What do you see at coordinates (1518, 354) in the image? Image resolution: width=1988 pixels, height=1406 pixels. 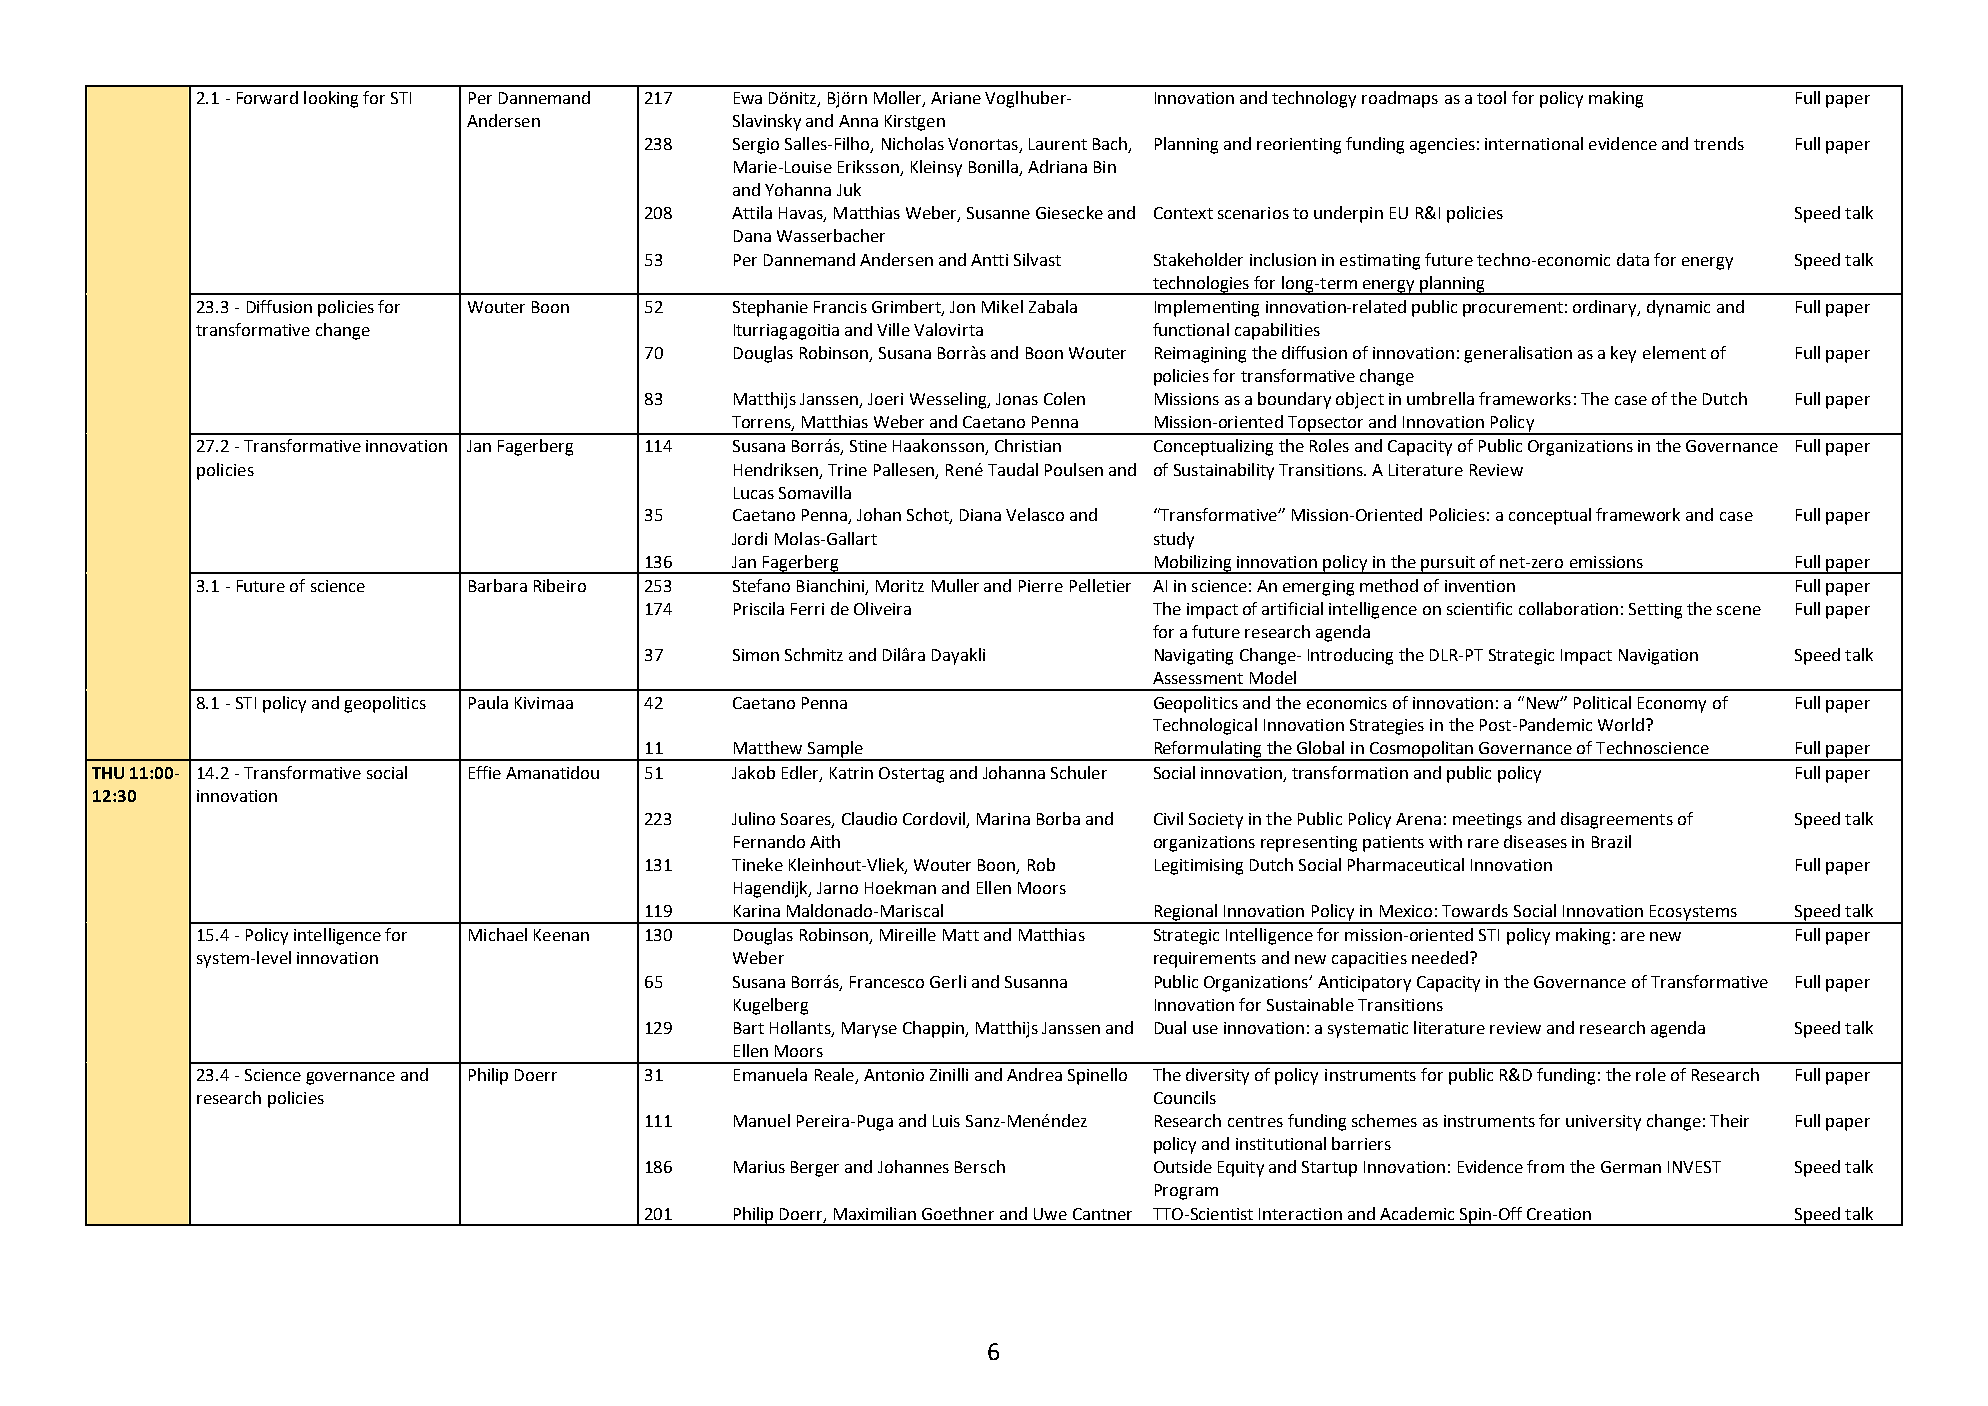 I see `generalisation` at bounding box center [1518, 354].
